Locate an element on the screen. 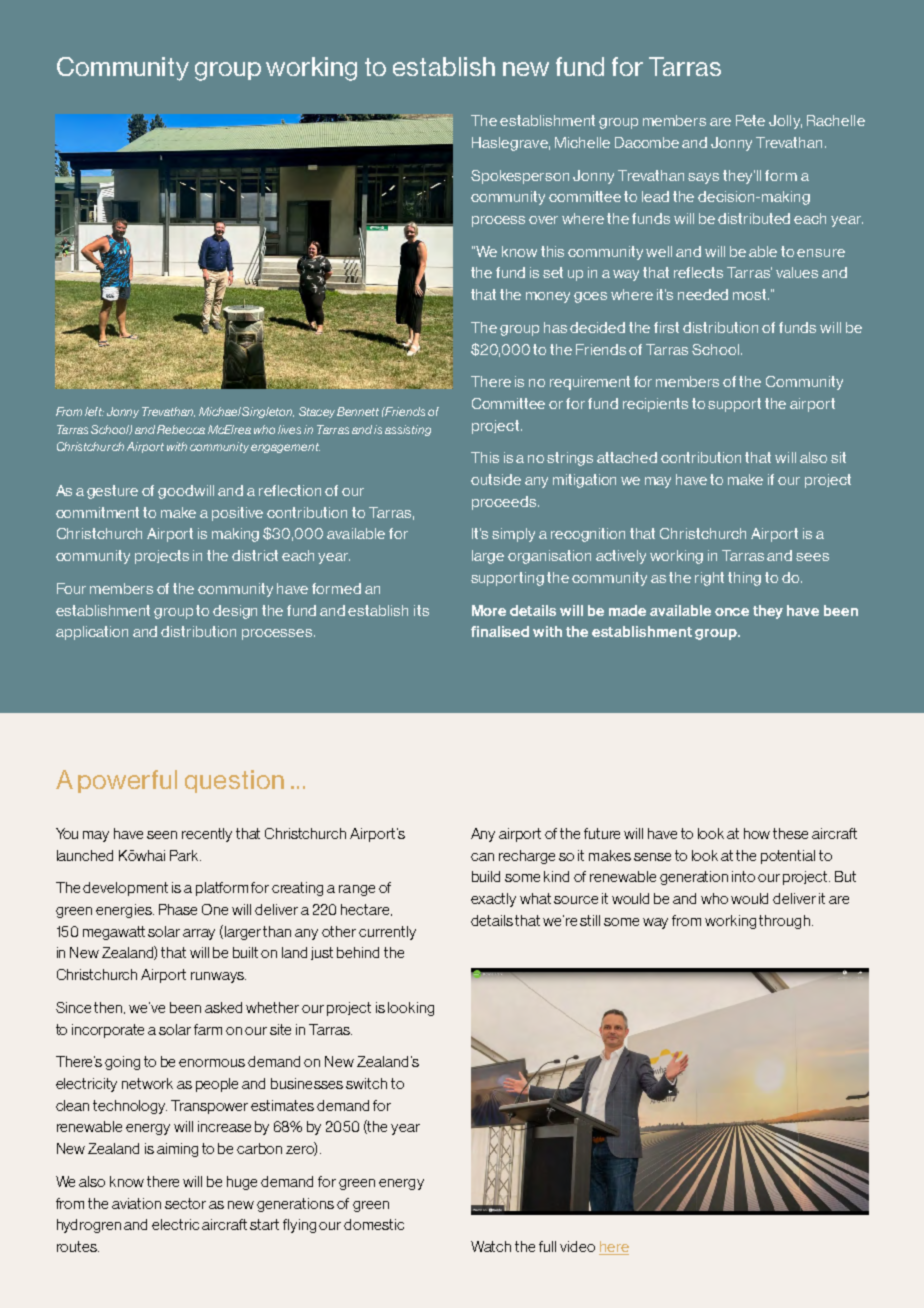 This screenshot has height=1308, width=924. into is located at coordinates (743, 876).
